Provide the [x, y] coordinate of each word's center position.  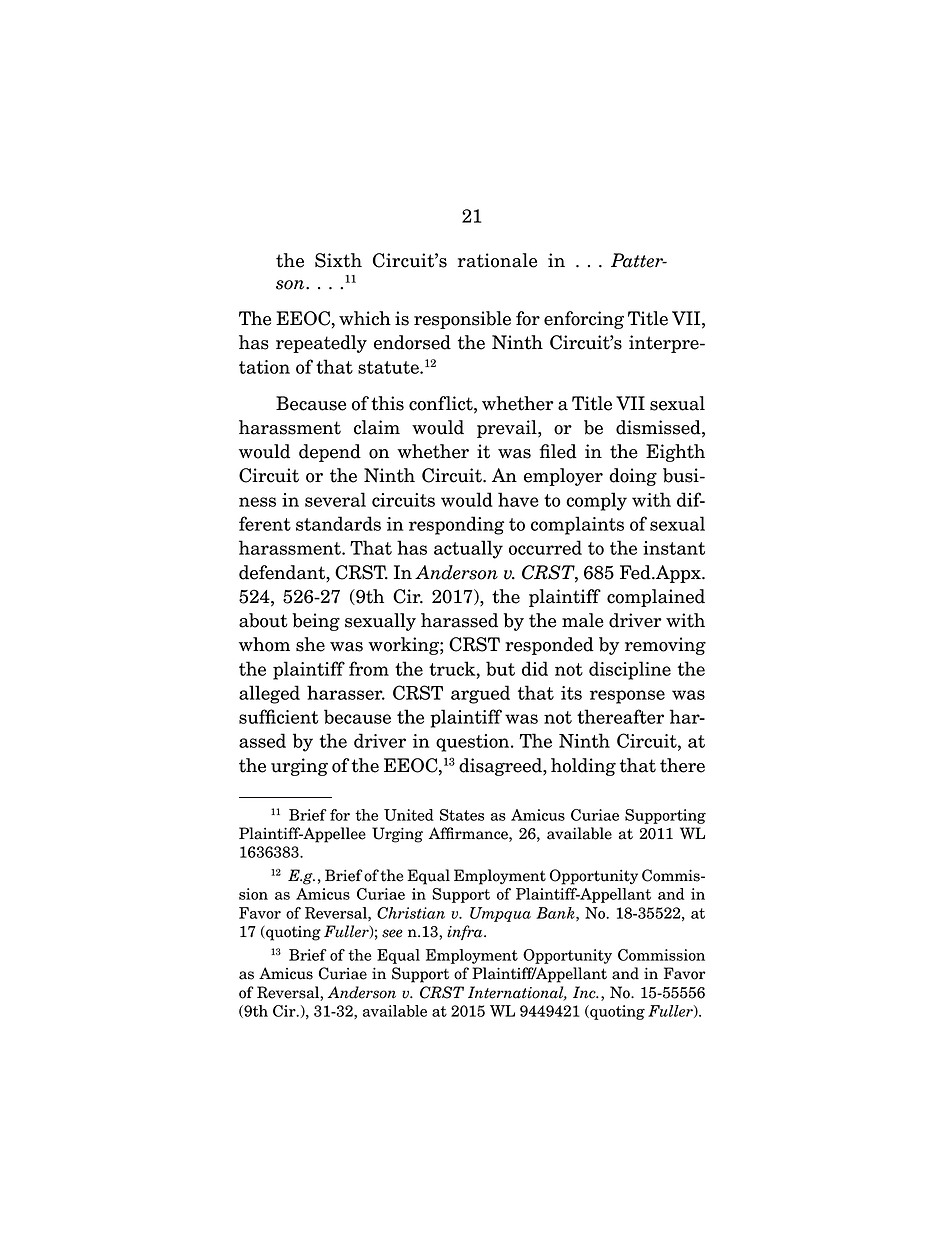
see [392, 933]
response [627, 697]
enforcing [584, 320]
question [474, 743]
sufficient [279, 716]
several [335, 499]
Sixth [338, 260]
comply [596, 501]
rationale [497, 260]
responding [456, 525]
